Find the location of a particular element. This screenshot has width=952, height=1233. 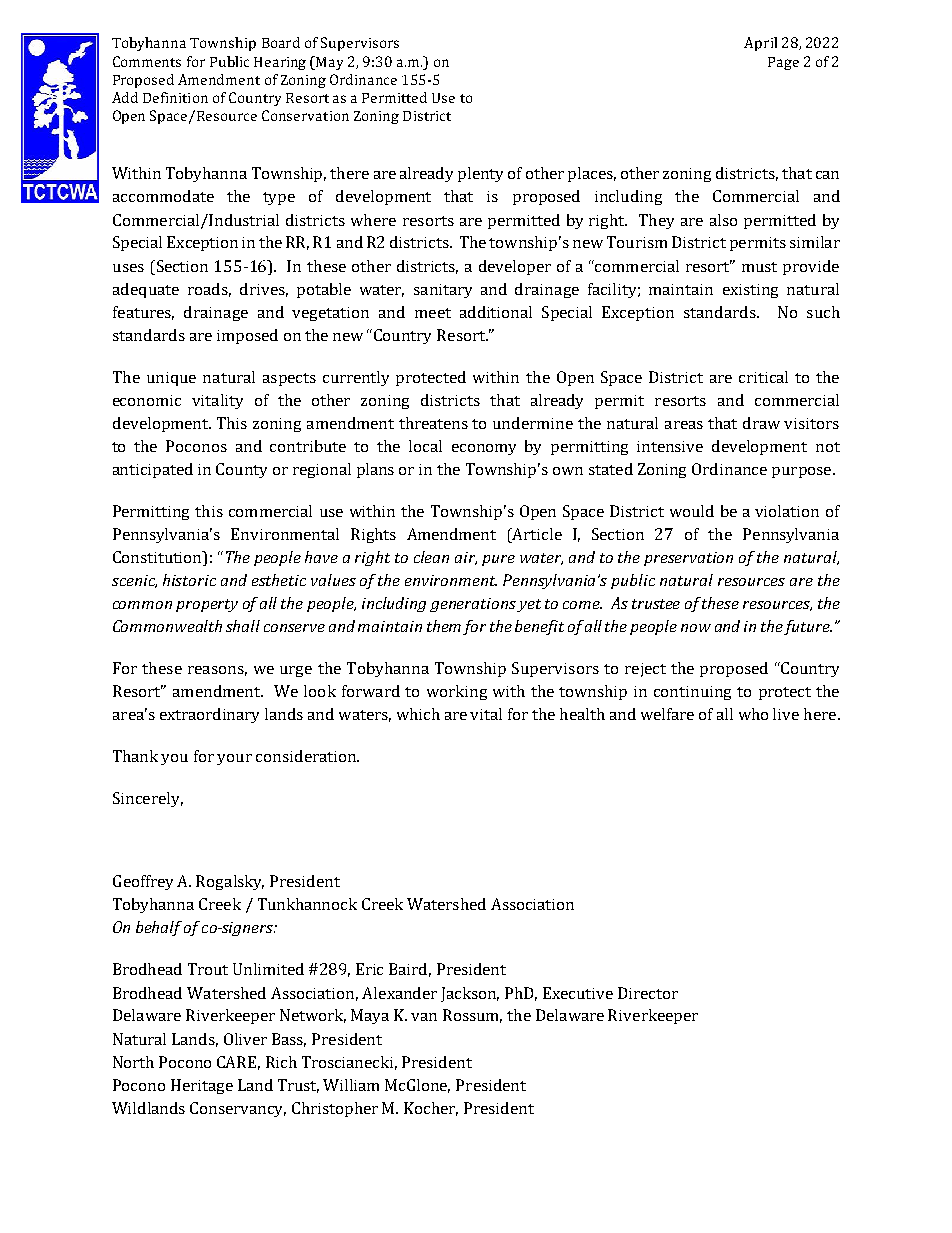

Definition is located at coordinates (175, 97).
